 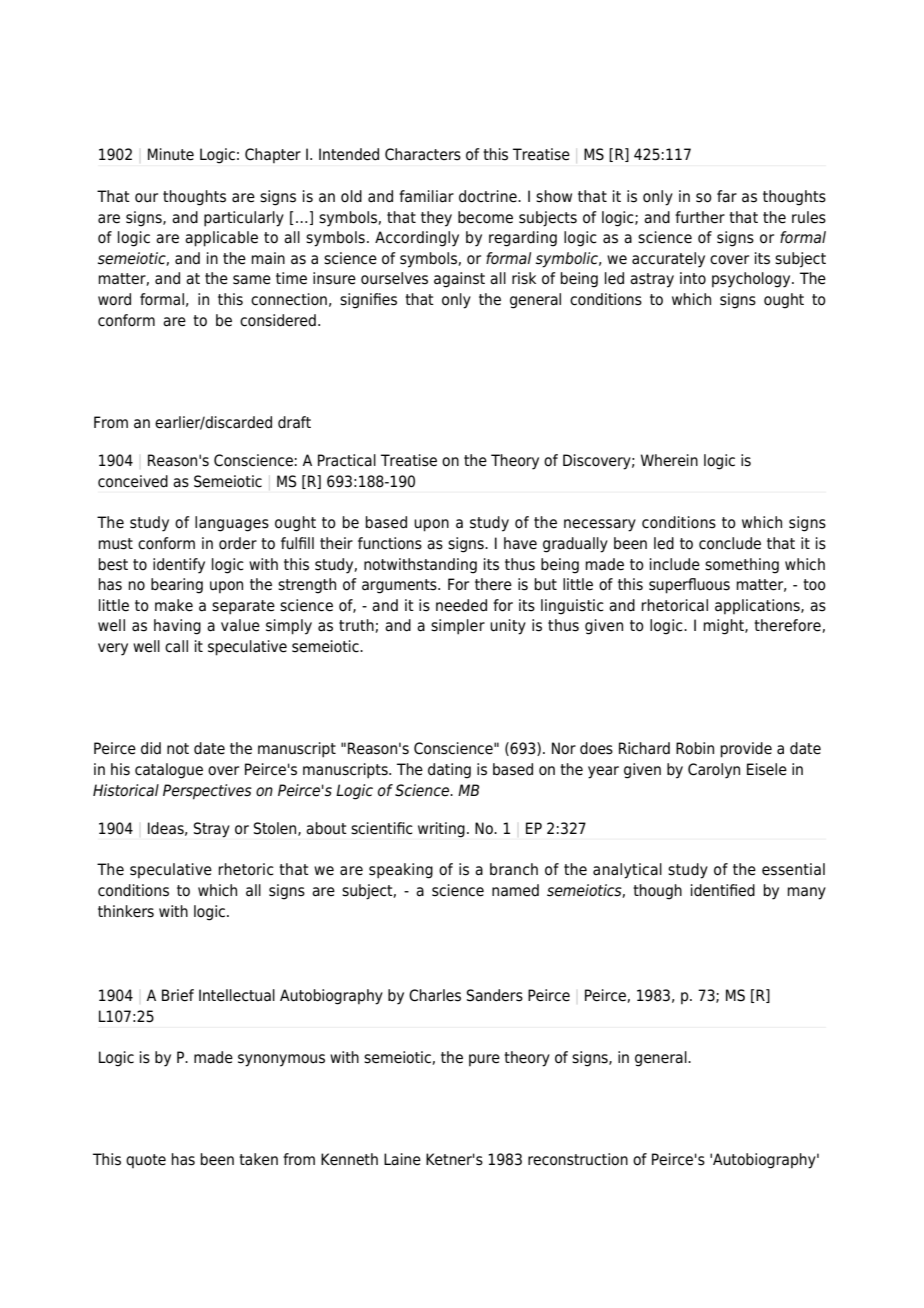 What do you see at coordinates (171, 154) in the page?
I see `Minute` at bounding box center [171, 154].
